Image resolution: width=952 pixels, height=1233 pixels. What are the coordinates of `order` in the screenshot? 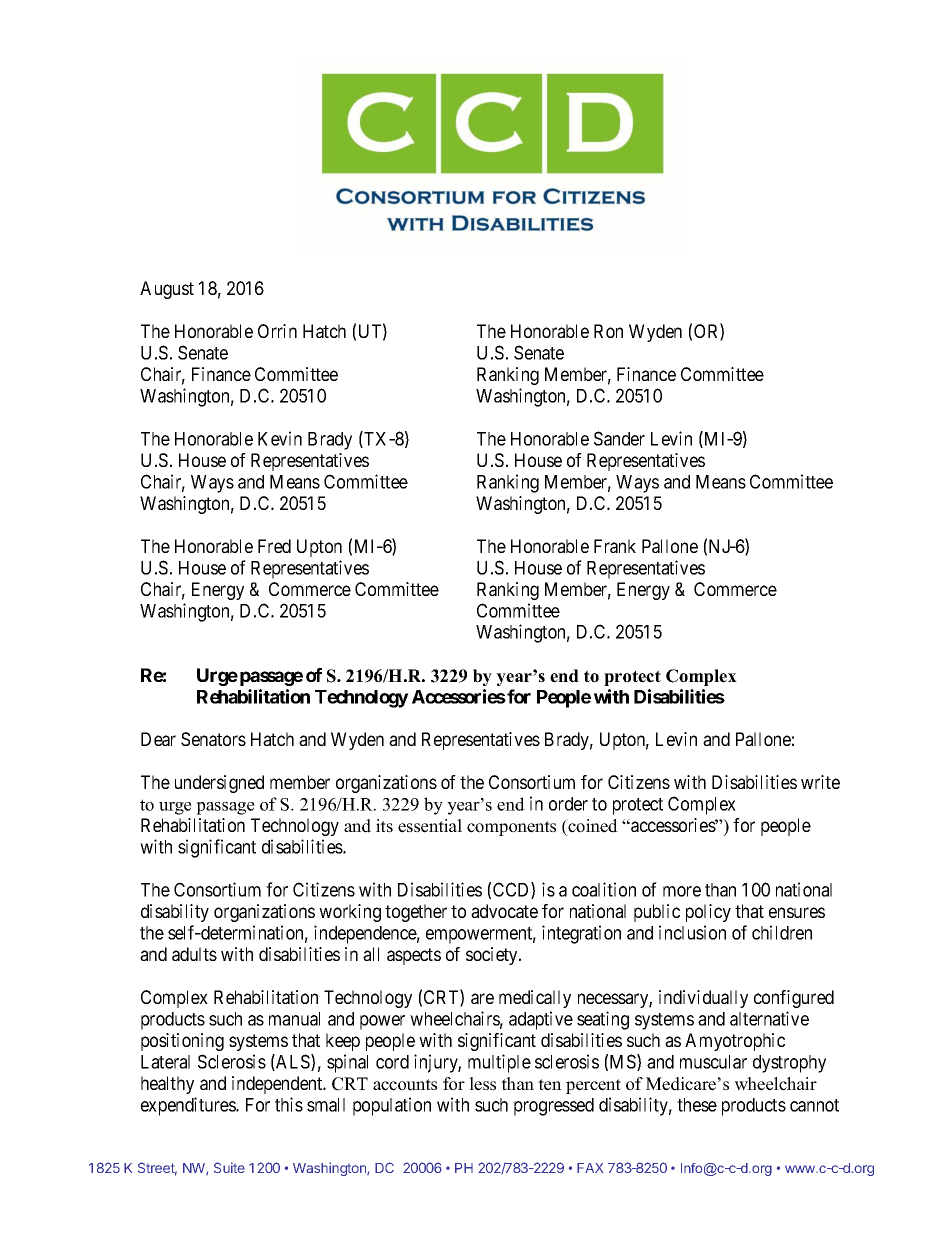 It's located at (568, 804).
